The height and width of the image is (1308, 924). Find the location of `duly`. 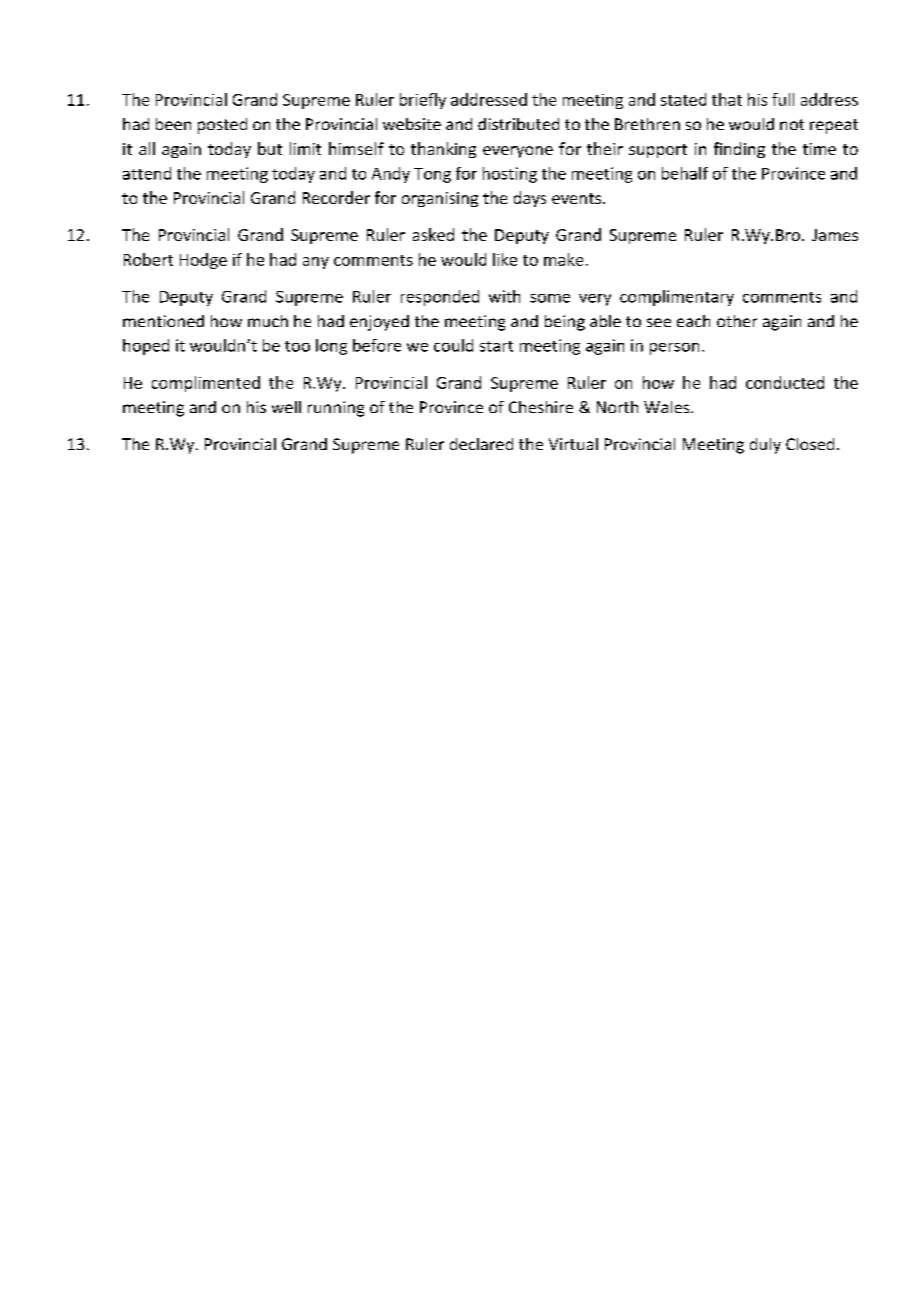

duly is located at coordinates (765, 446).
